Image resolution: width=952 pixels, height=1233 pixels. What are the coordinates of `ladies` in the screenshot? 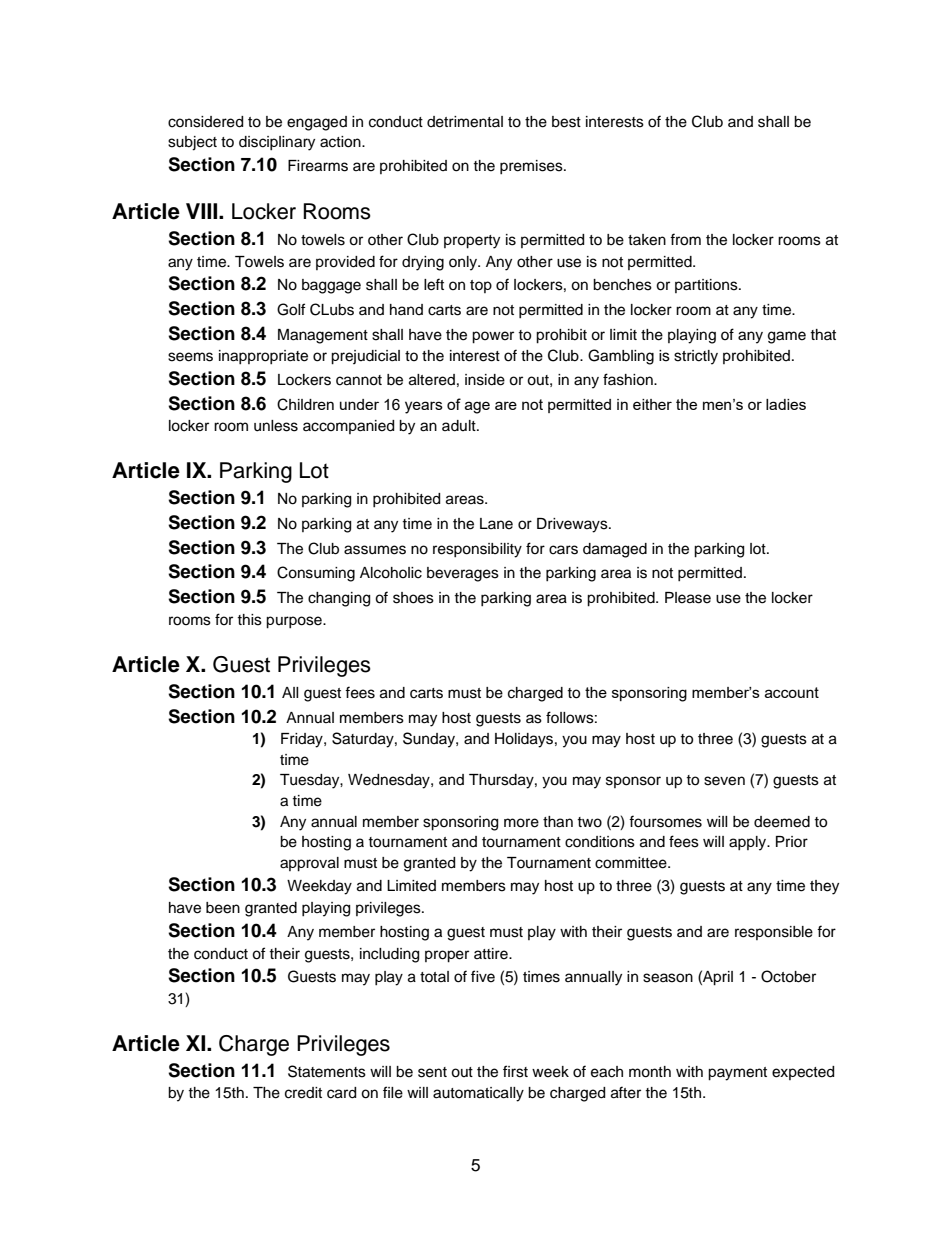 It's located at (786, 404).
